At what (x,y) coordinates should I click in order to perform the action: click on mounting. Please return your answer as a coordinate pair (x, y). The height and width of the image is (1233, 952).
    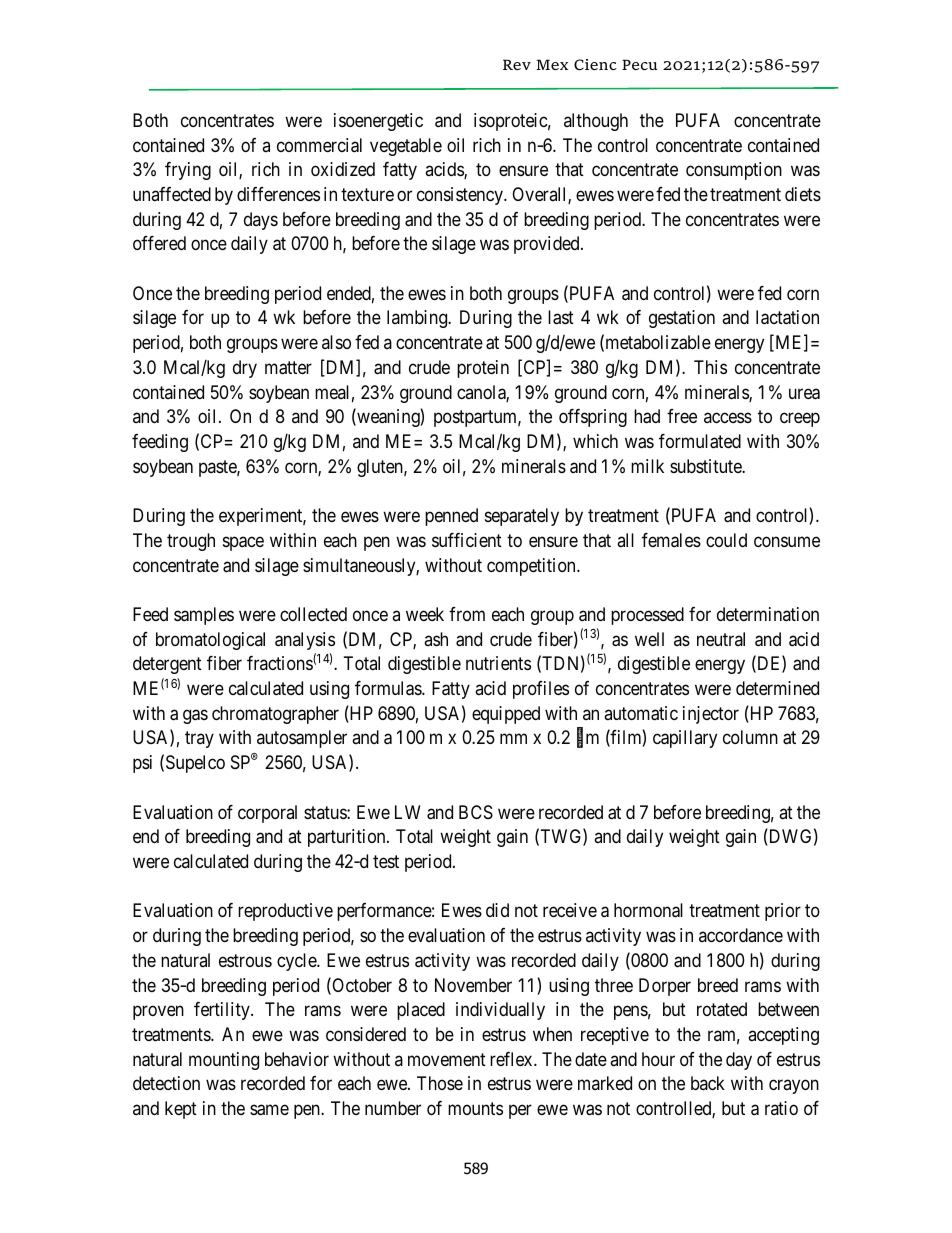
    Looking at the image, I should click on (224, 1061).
